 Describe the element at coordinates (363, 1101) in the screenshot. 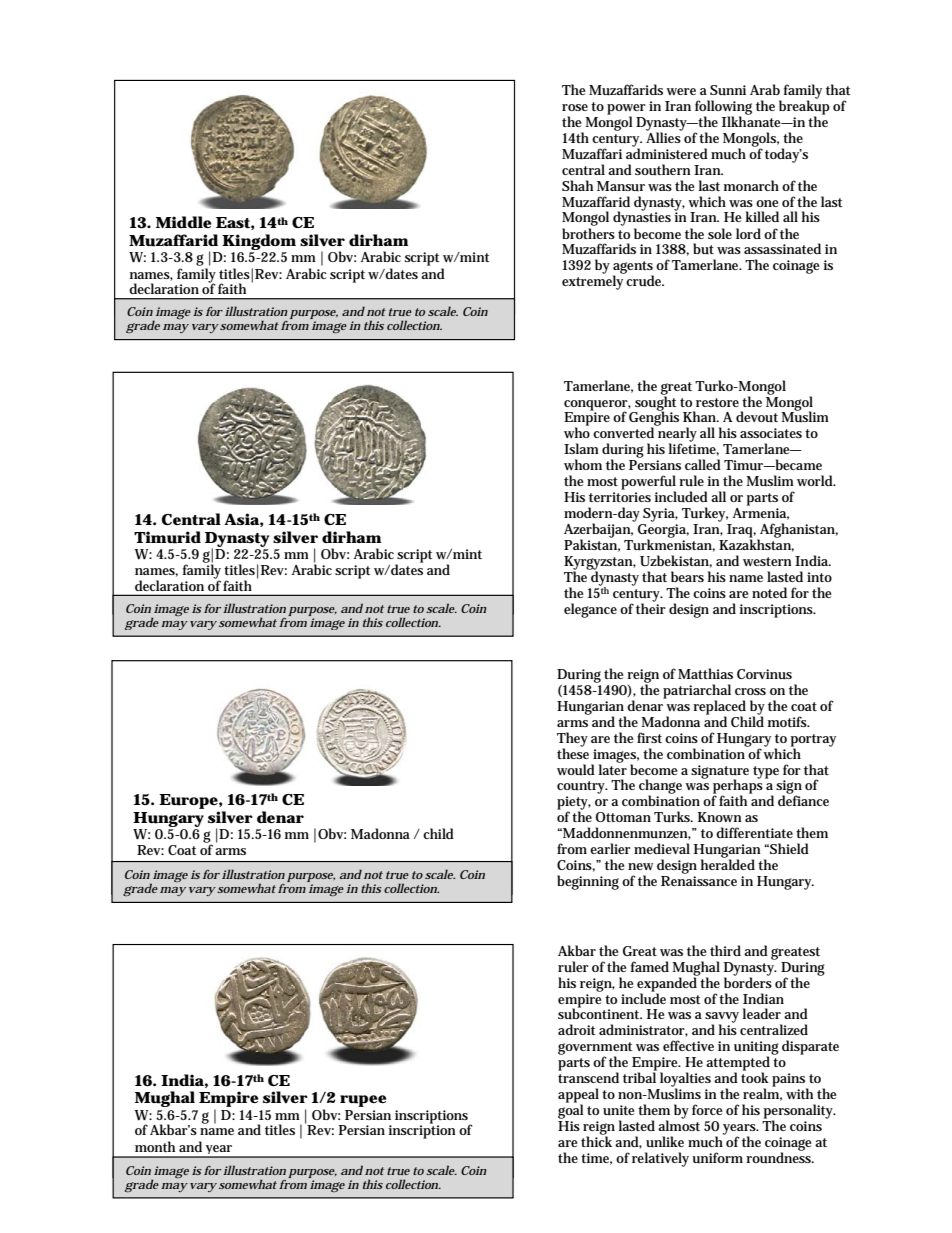

I see `rupee` at that location.
